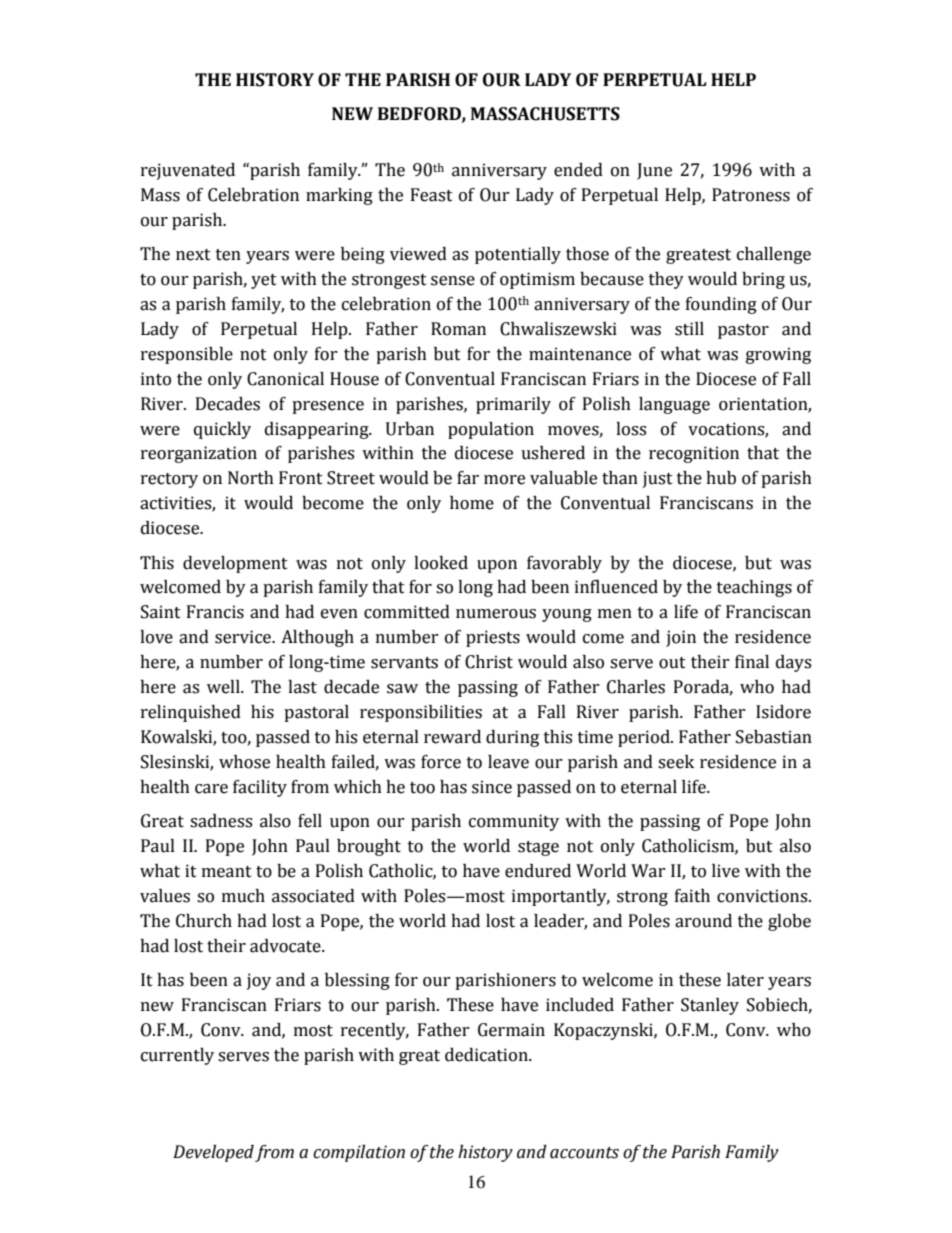  I want to click on dedication, so click(487, 1055).
